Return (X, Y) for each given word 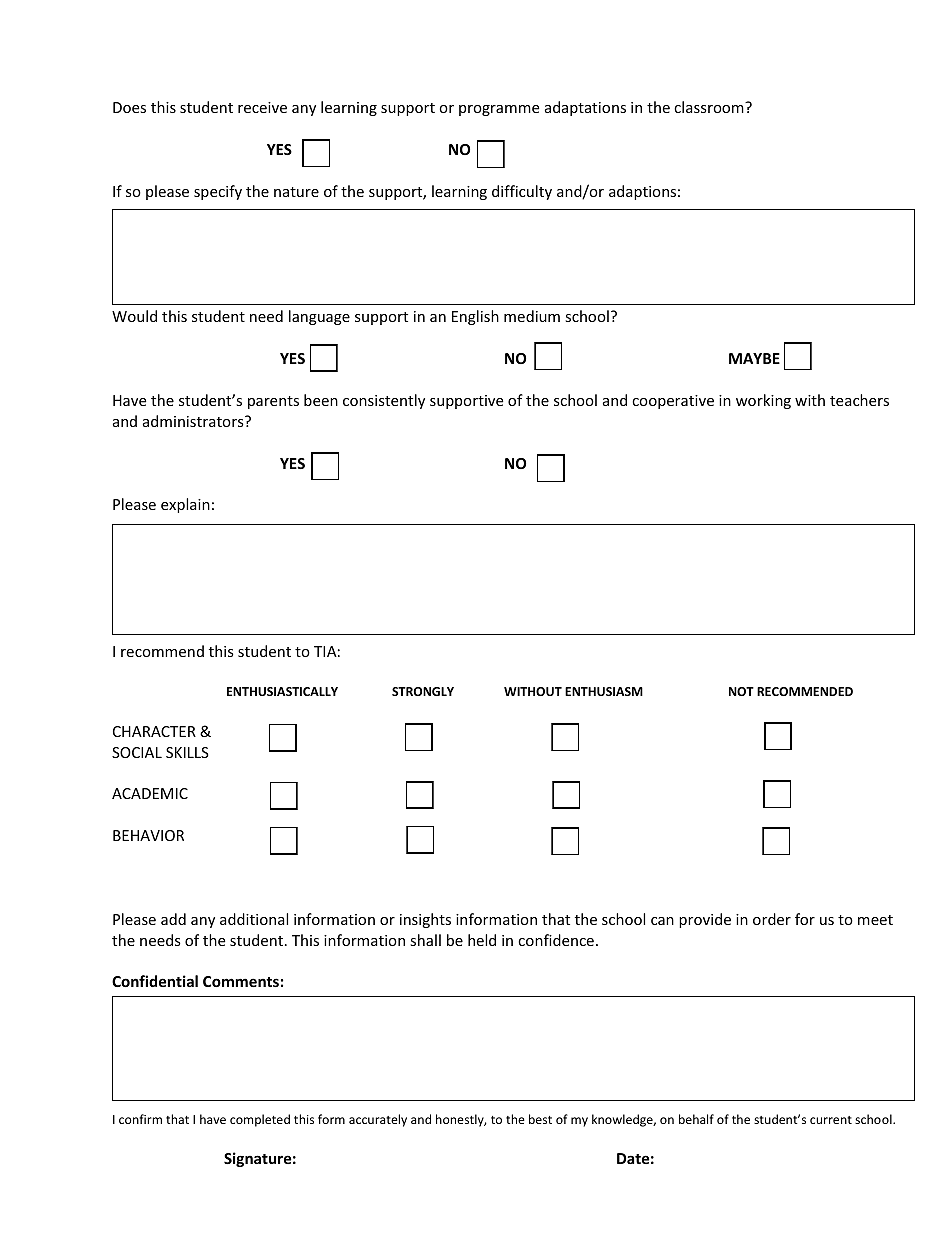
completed (260, 1120)
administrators (194, 421)
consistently (384, 401)
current (831, 1120)
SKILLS (187, 752)
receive (262, 107)
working (763, 401)
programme (499, 110)
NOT (741, 691)
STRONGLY (423, 691)
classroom (710, 107)
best (540, 1119)
